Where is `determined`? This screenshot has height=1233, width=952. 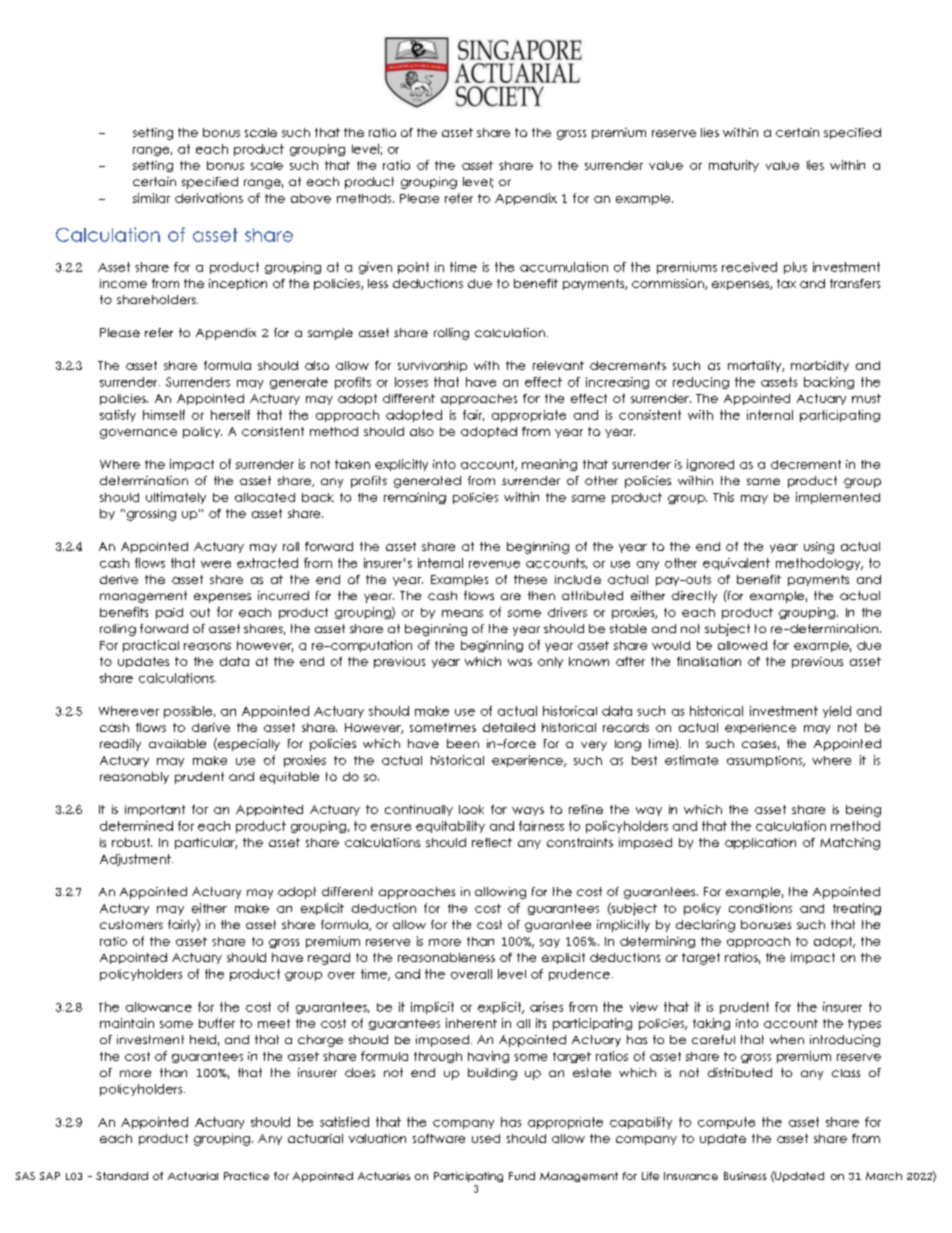
determined is located at coordinates (136, 826).
